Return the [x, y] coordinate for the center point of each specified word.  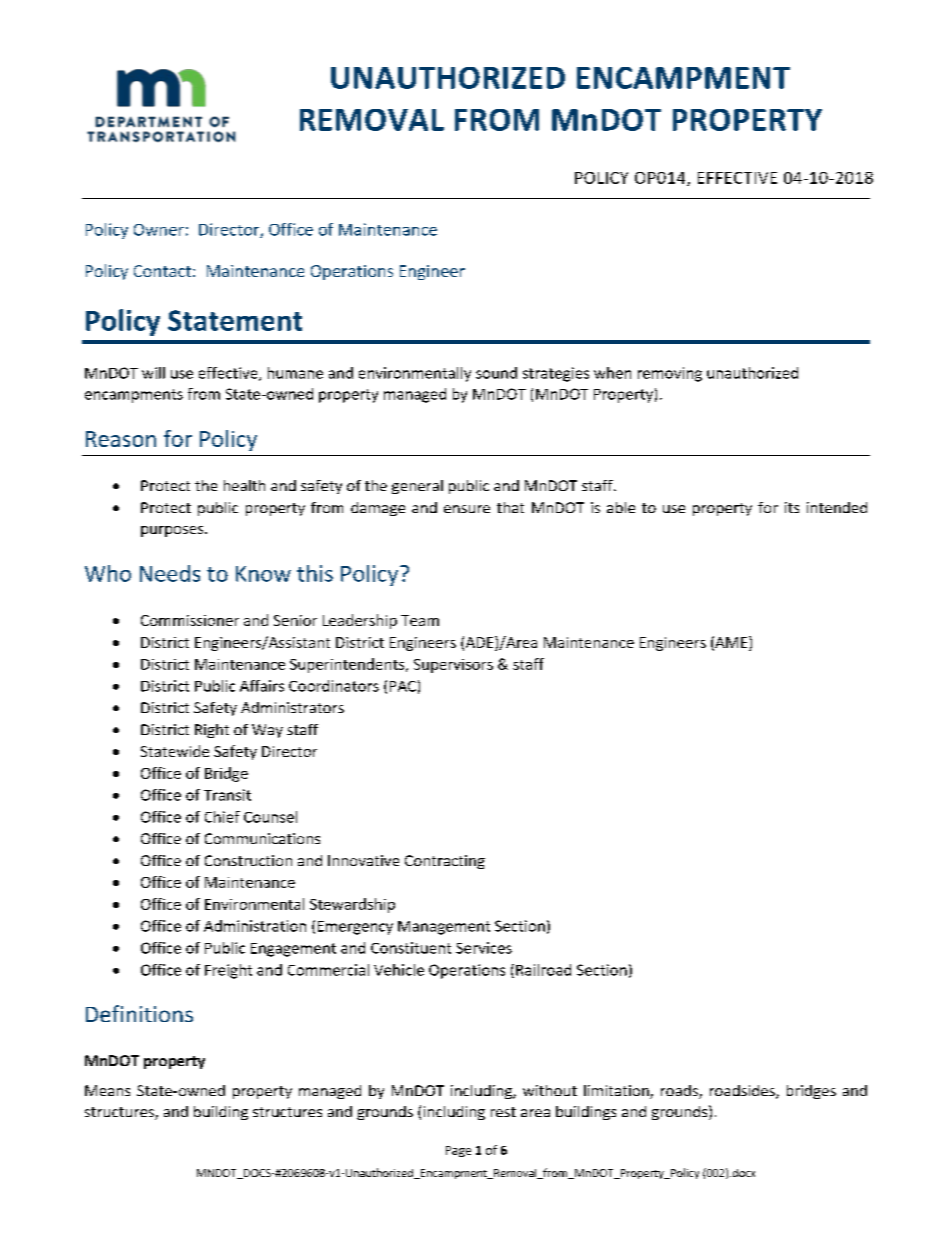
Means [107, 1090]
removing [670, 374]
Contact [162, 271]
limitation [617, 1092]
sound [496, 373]
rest [503, 1112]
